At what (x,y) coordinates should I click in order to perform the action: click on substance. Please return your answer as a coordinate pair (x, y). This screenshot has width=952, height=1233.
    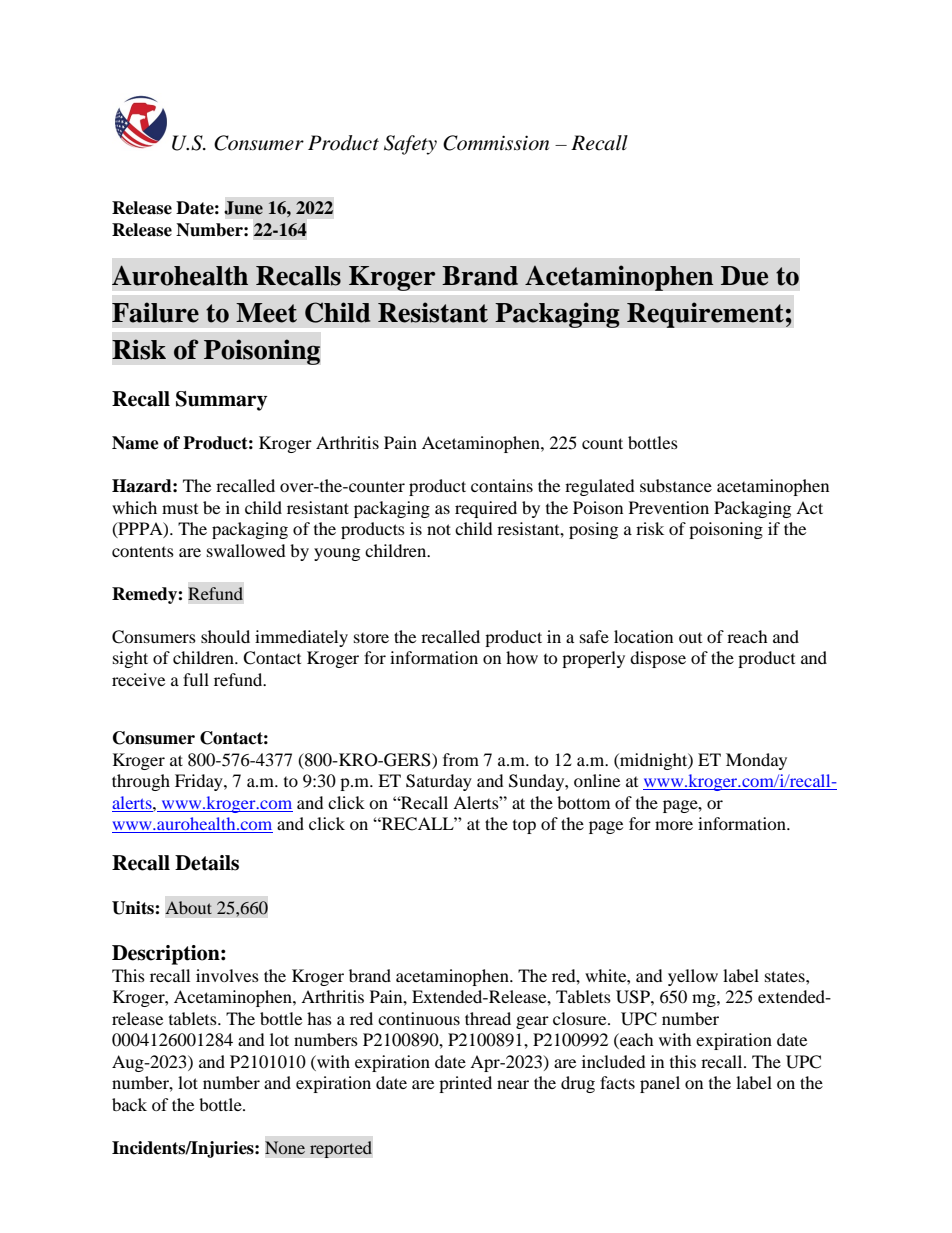
    Looking at the image, I should click on (676, 485).
